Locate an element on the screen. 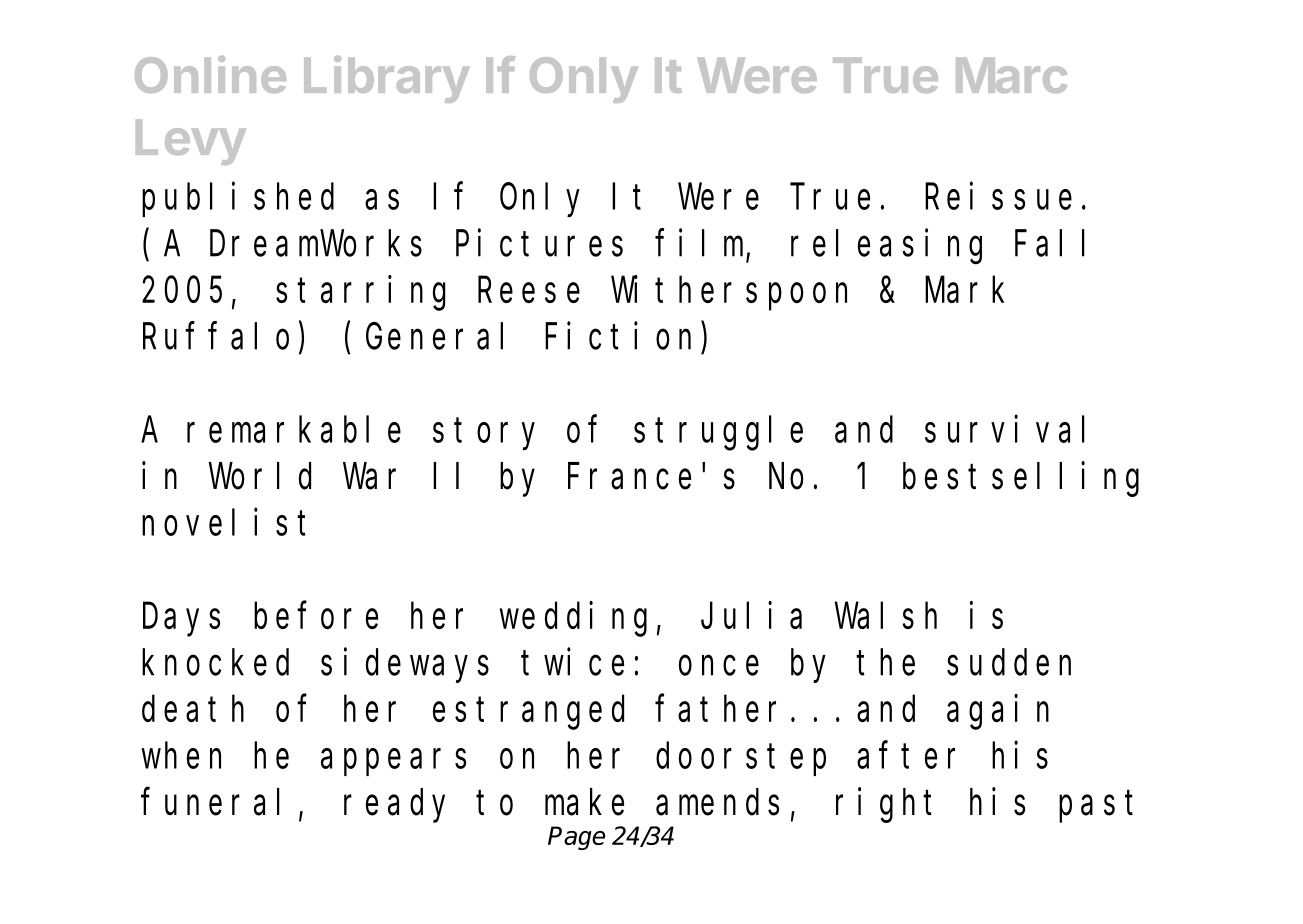 This screenshot has height=924, width=1303. struggle is located at coordinates (718, 434).
